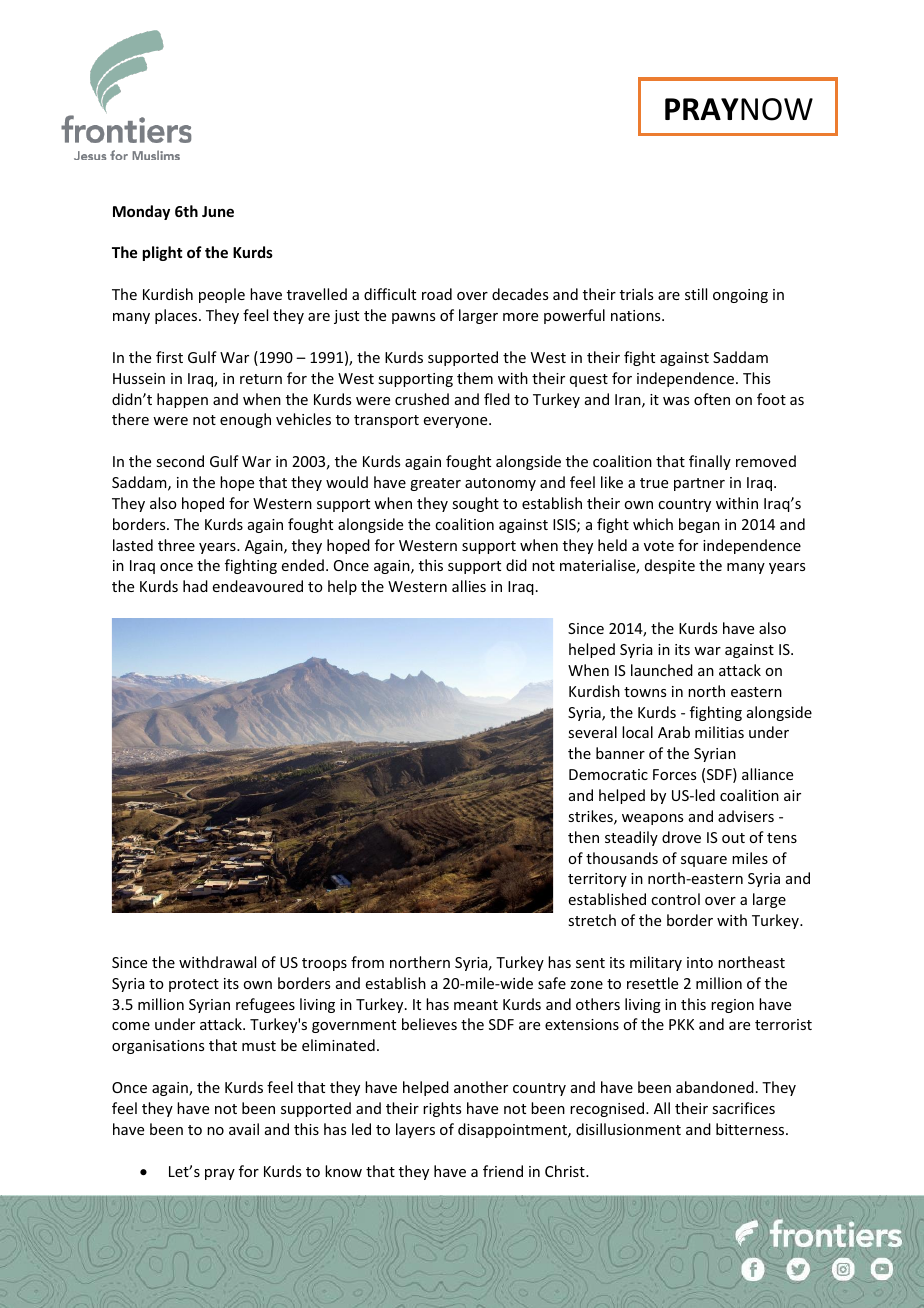 The height and width of the document is (1308, 924). I want to click on greater, so click(435, 484).
